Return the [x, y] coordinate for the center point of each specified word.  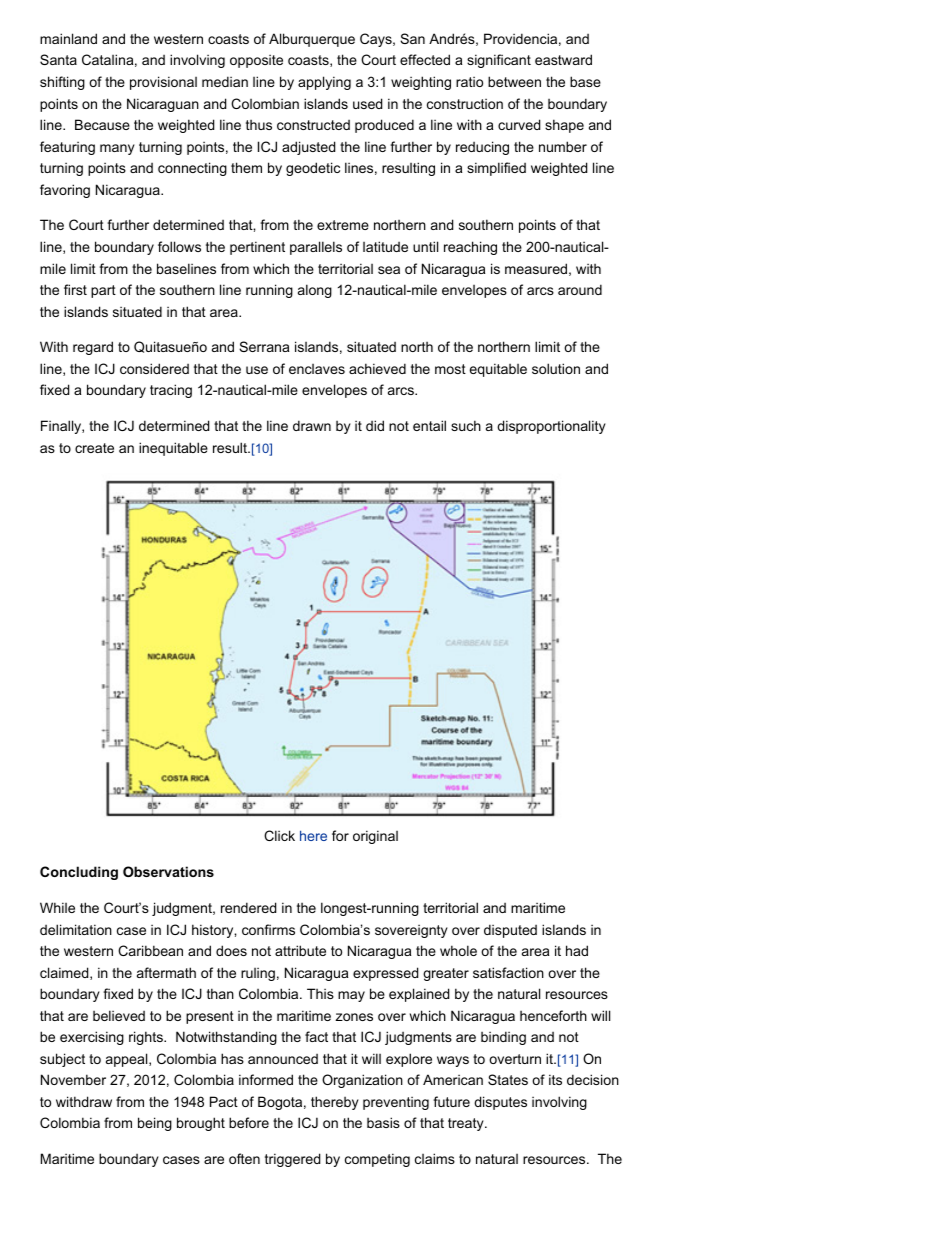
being [155, 1124]
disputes [500, 1103]
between [514, 81]
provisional [163, 83]
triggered [292, 1160]
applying [324, 83]
